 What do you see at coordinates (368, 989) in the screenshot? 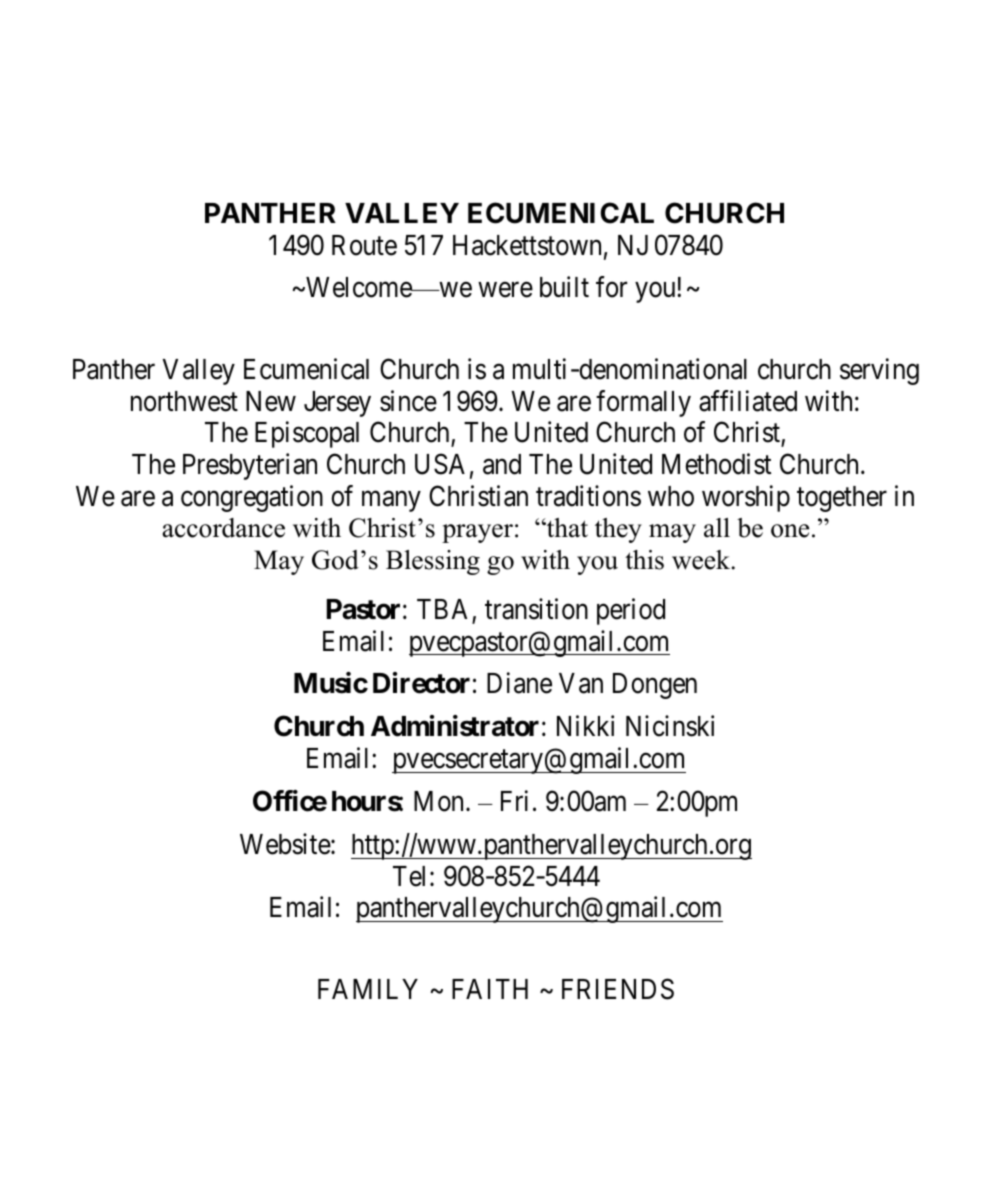
I see `FAMILY` at bounding box center [368, 989].
